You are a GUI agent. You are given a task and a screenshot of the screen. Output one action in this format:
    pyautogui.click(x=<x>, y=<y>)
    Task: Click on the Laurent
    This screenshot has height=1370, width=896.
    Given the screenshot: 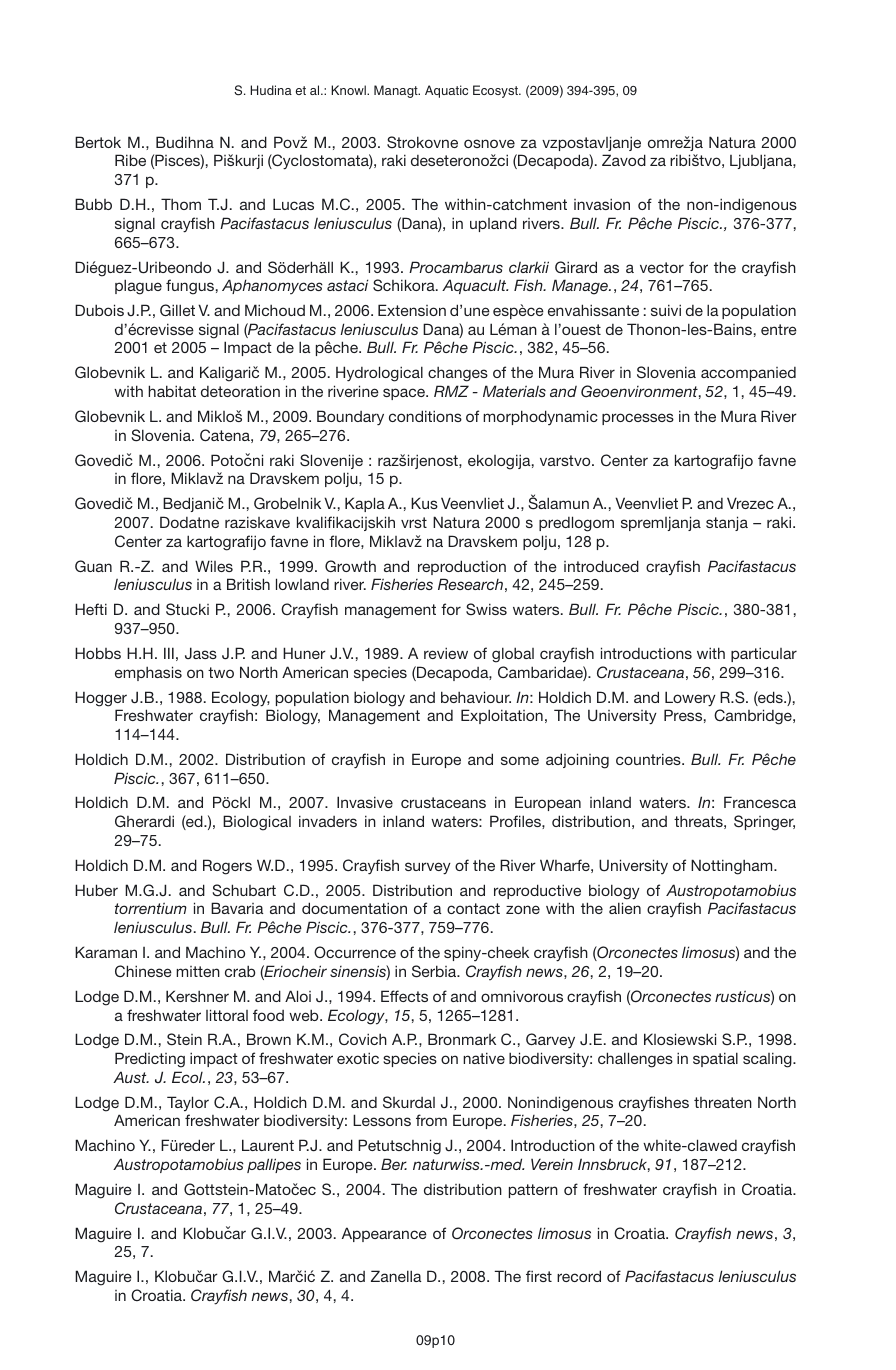 What is the action you would take?
    pyautogui.click(x=268, y=1145)
